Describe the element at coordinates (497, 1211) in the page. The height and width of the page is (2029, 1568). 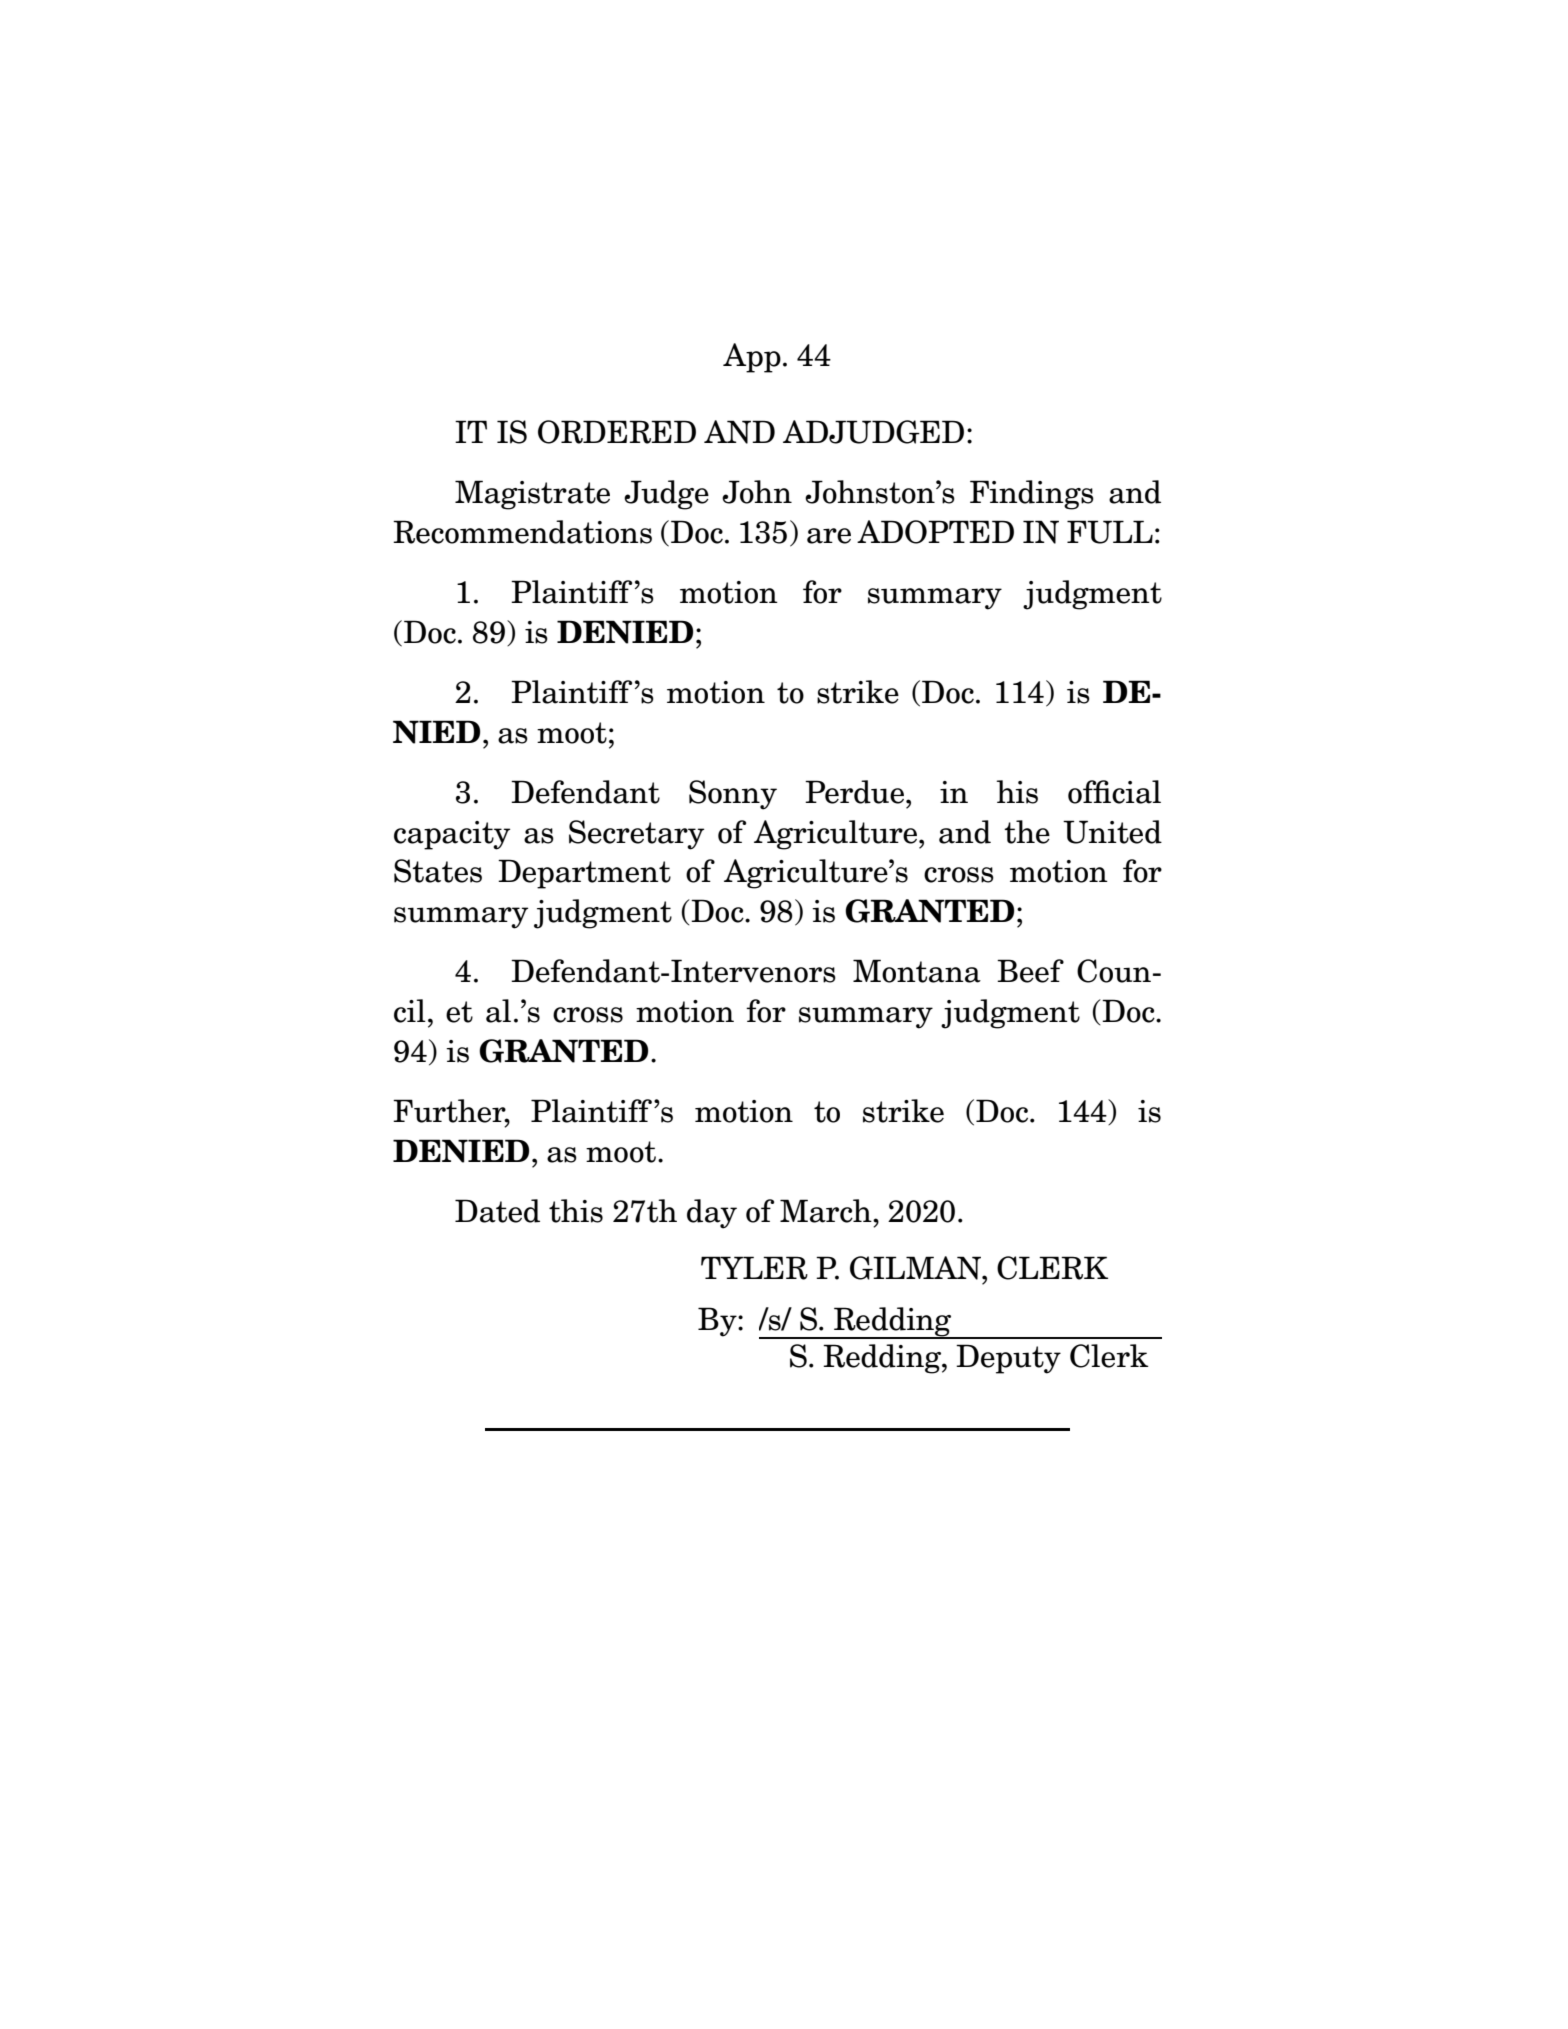
I see `Dated` at that location.
